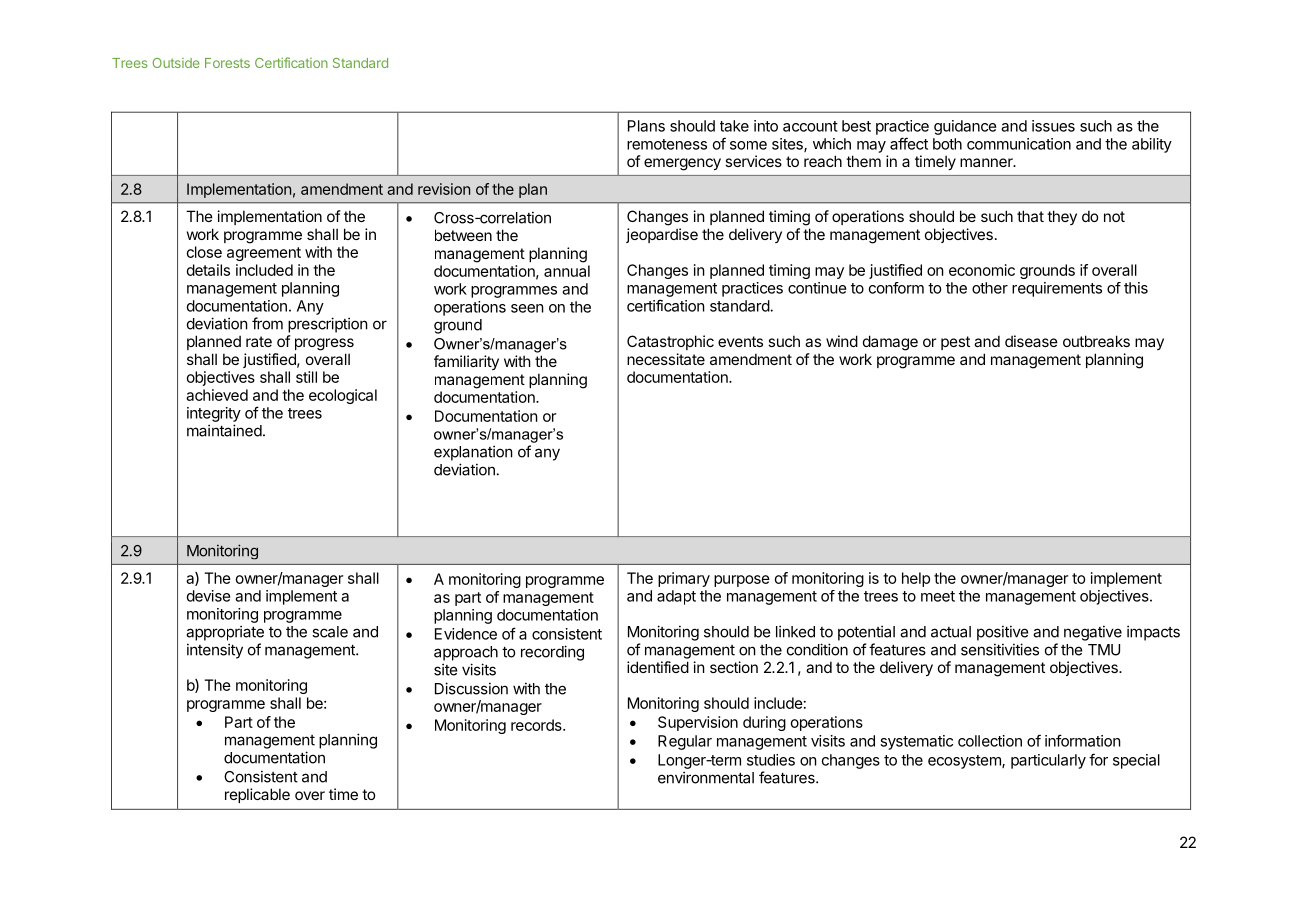 This screenshot has width=1308, height=924. I want to click on replicable, so click(257, 795).
